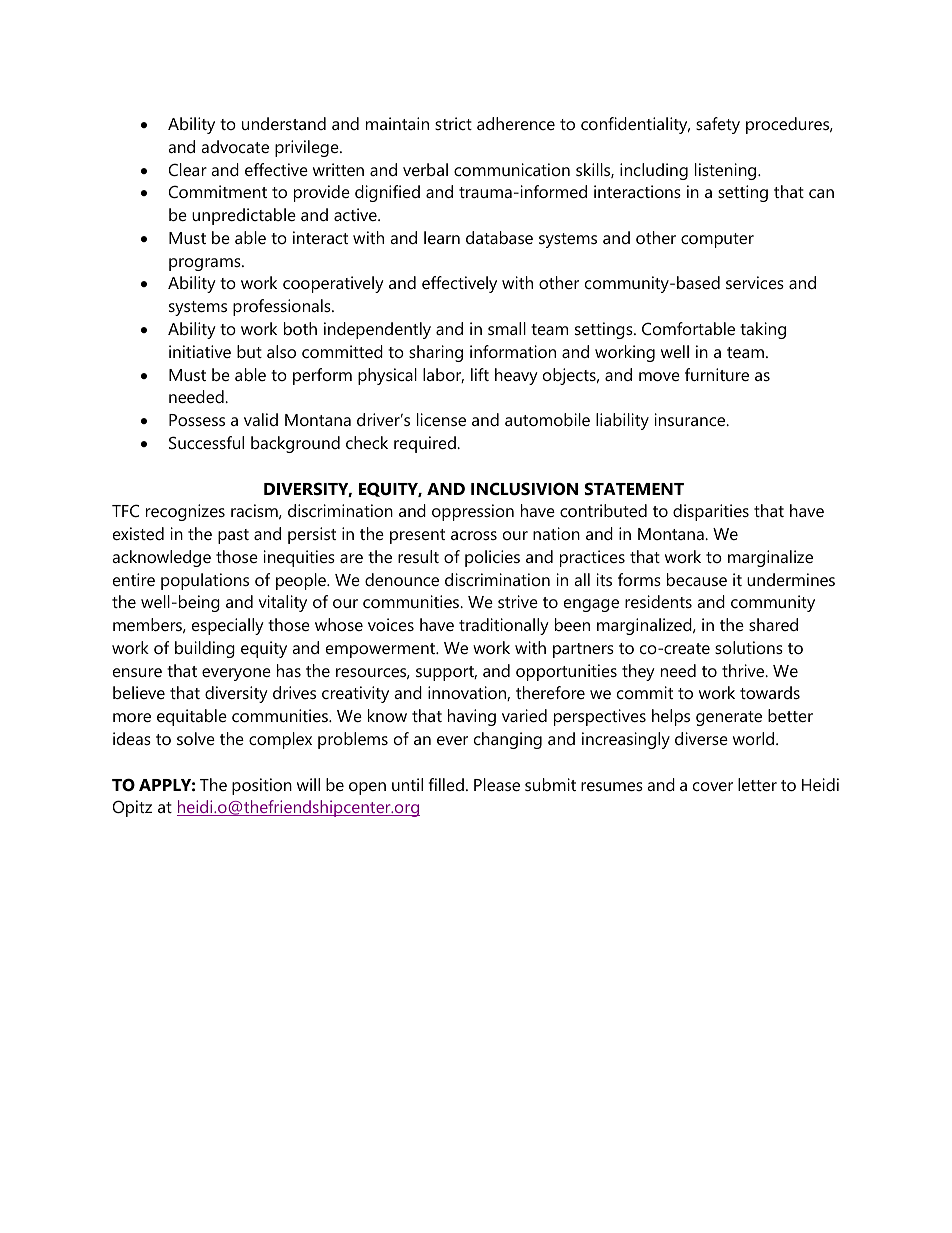 This document has height=1233, width=952. I want to click on because, so click(697, 579).
